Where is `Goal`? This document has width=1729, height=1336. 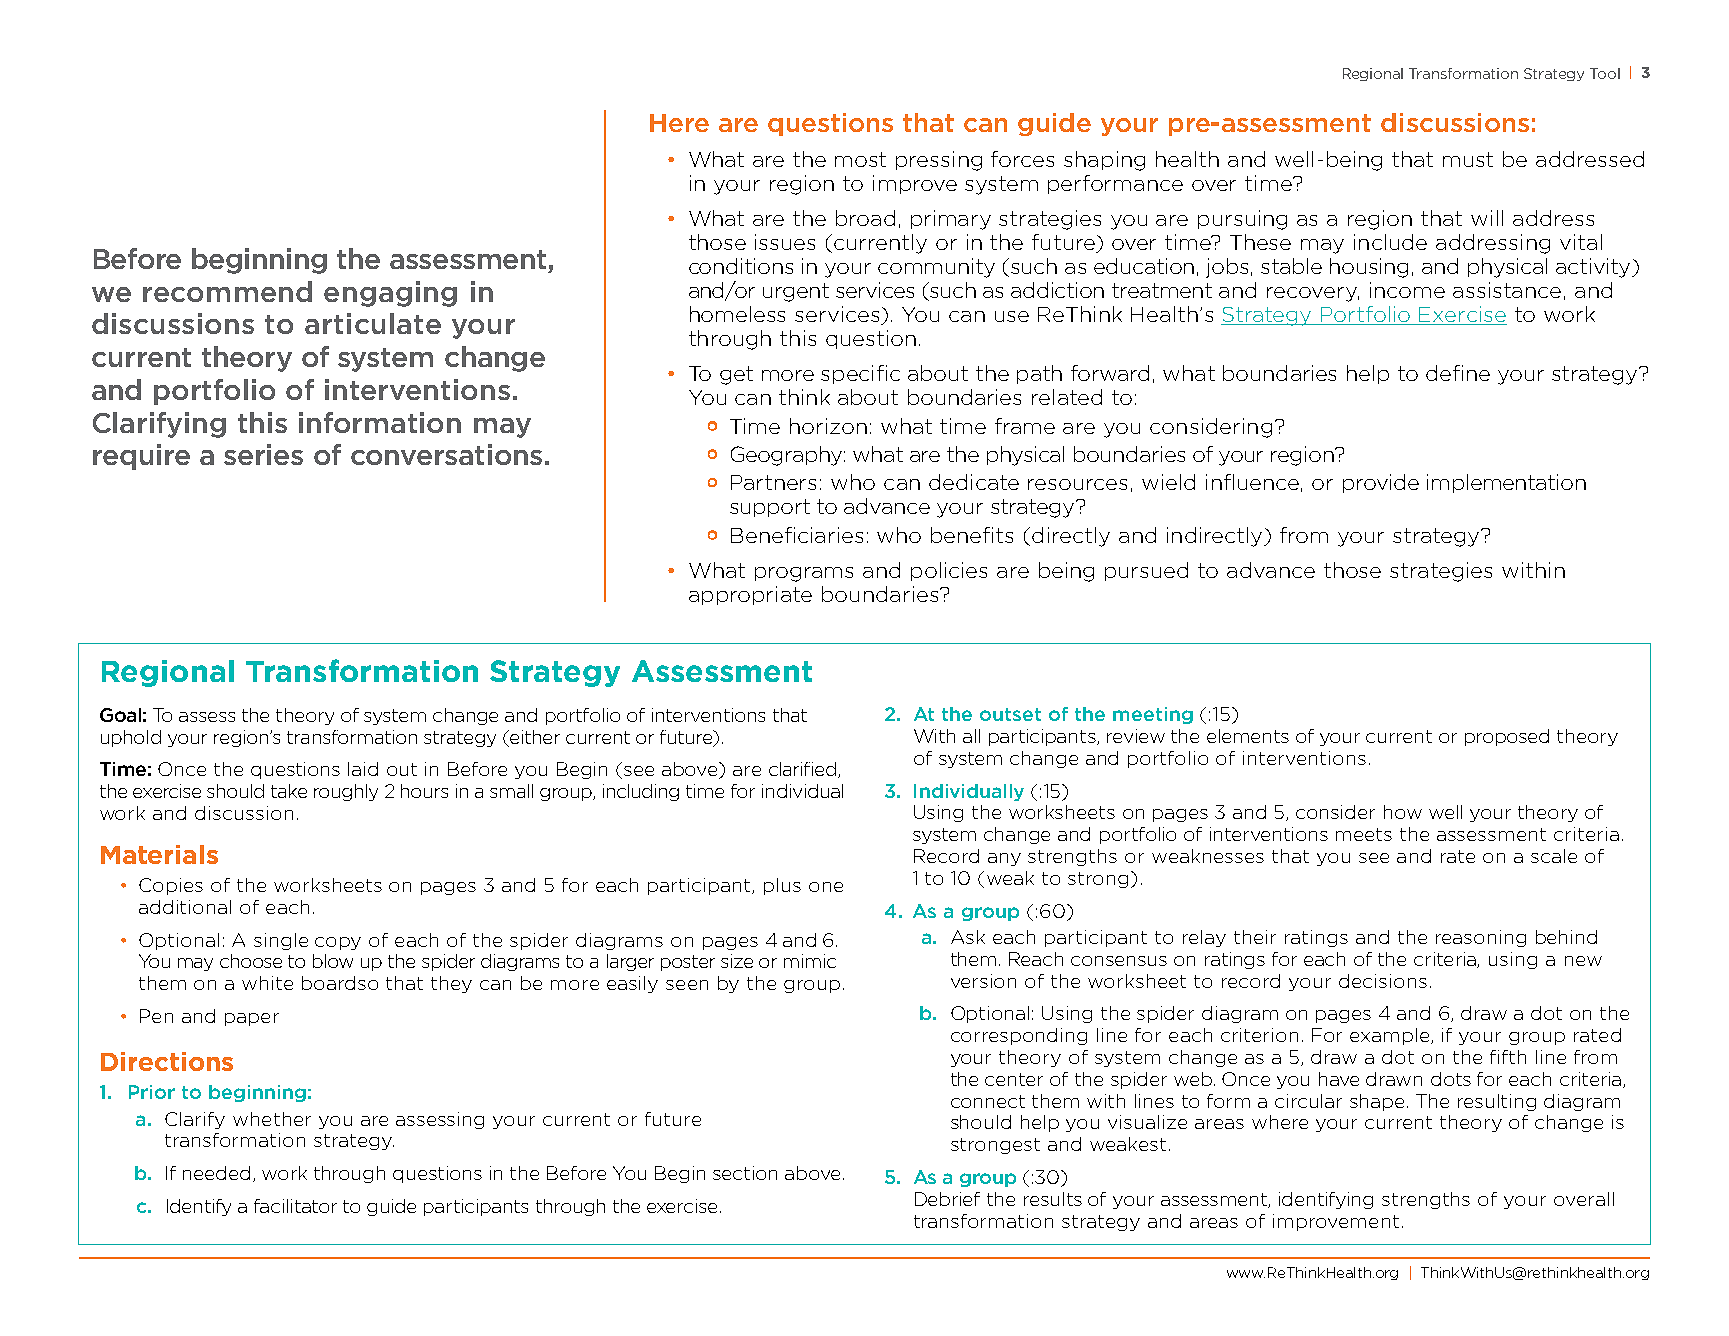
Goal is located at coordinates (120, 715).
